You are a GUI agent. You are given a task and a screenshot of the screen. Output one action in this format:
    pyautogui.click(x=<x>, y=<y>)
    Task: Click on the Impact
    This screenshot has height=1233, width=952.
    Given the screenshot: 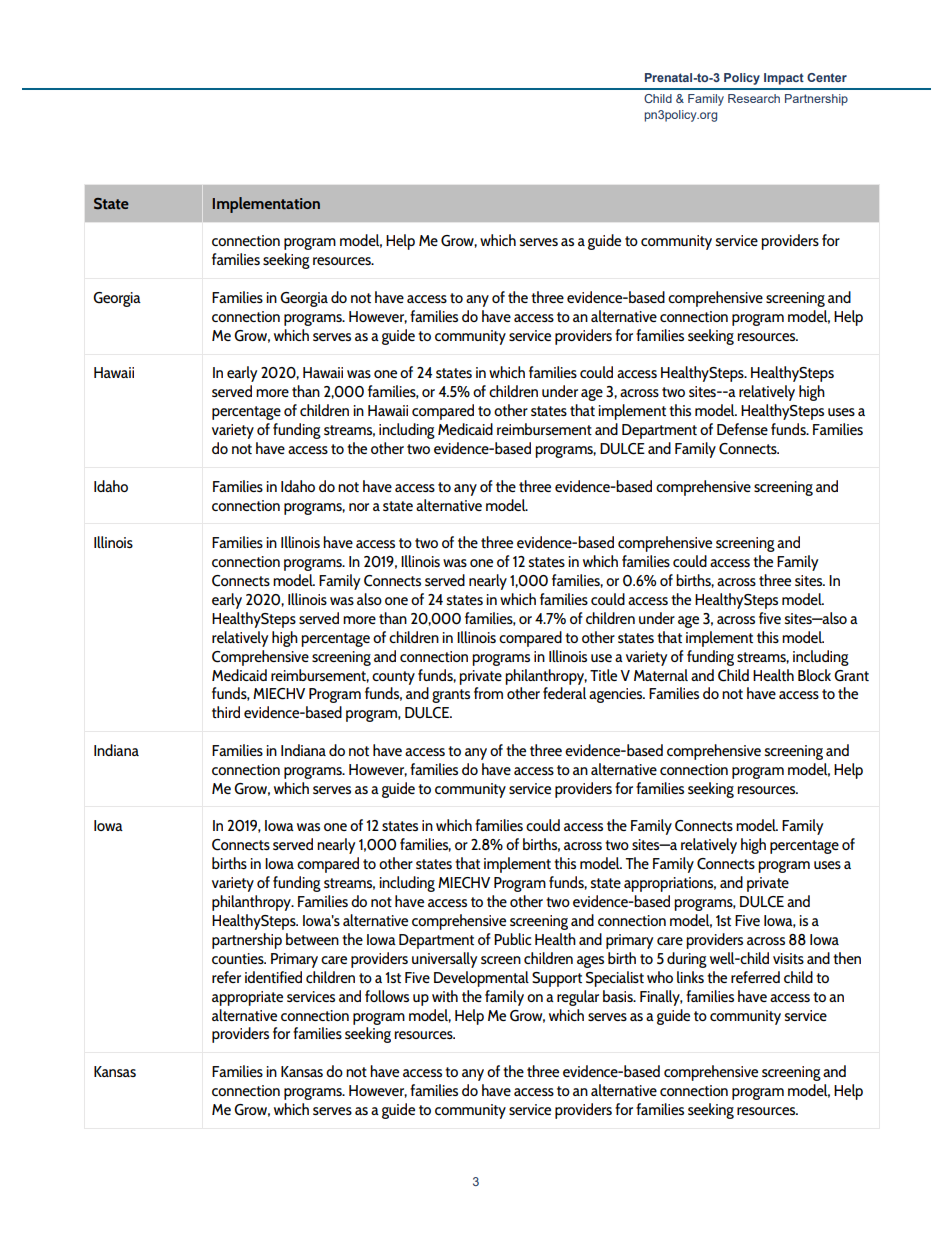 What is the action you would take?
    pyautogui.click(x=784, y=79)
